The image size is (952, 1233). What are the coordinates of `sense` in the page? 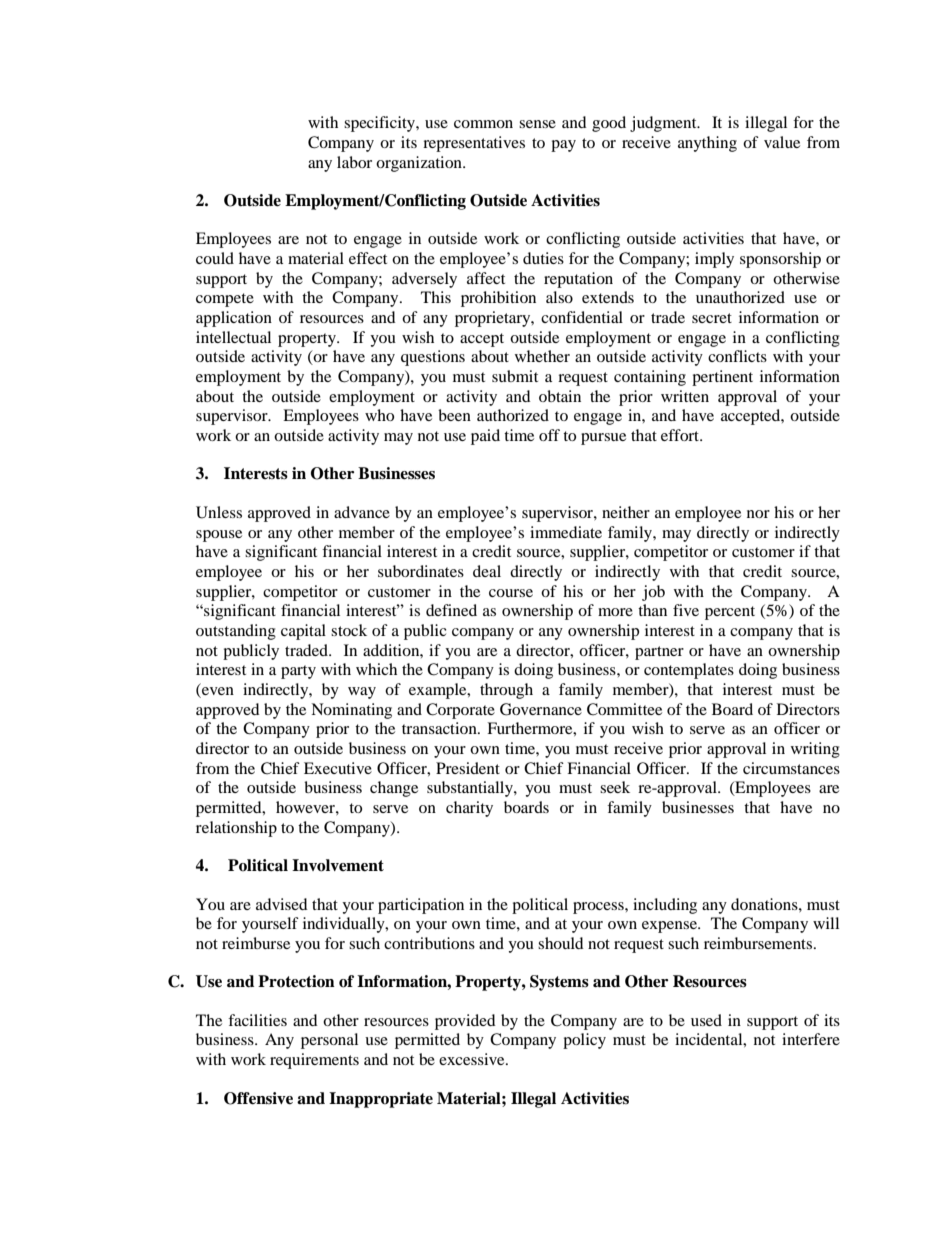 It's located at (537, 124).
